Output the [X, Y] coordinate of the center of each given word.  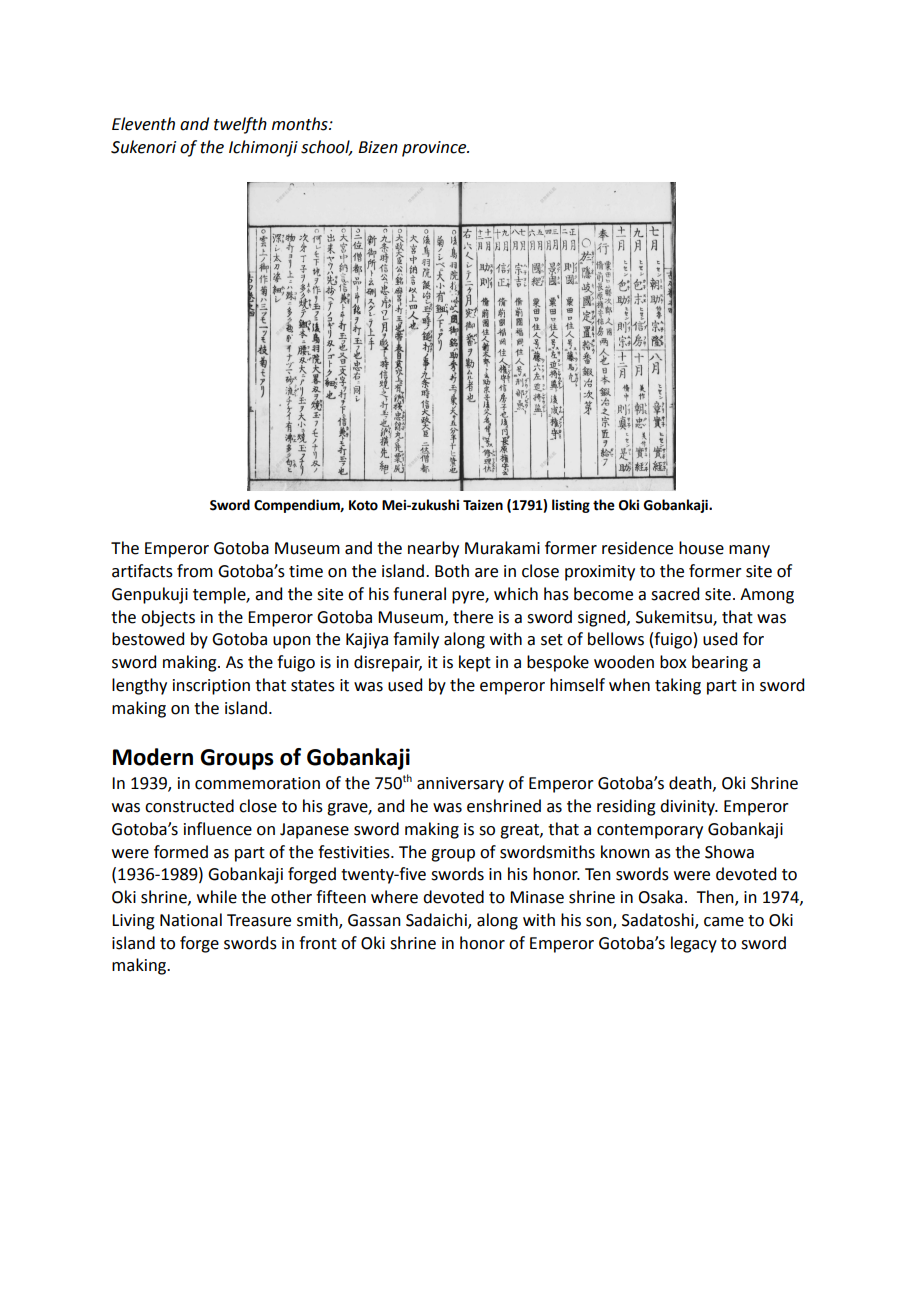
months [301, 124]
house [701, 548]
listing [571, 506]
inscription [211, 687]
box [673, 662]
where [394, 897]
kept [475, 663]
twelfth [240, 125]
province [435, 149]
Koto [363, 505]
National [191, 920]
